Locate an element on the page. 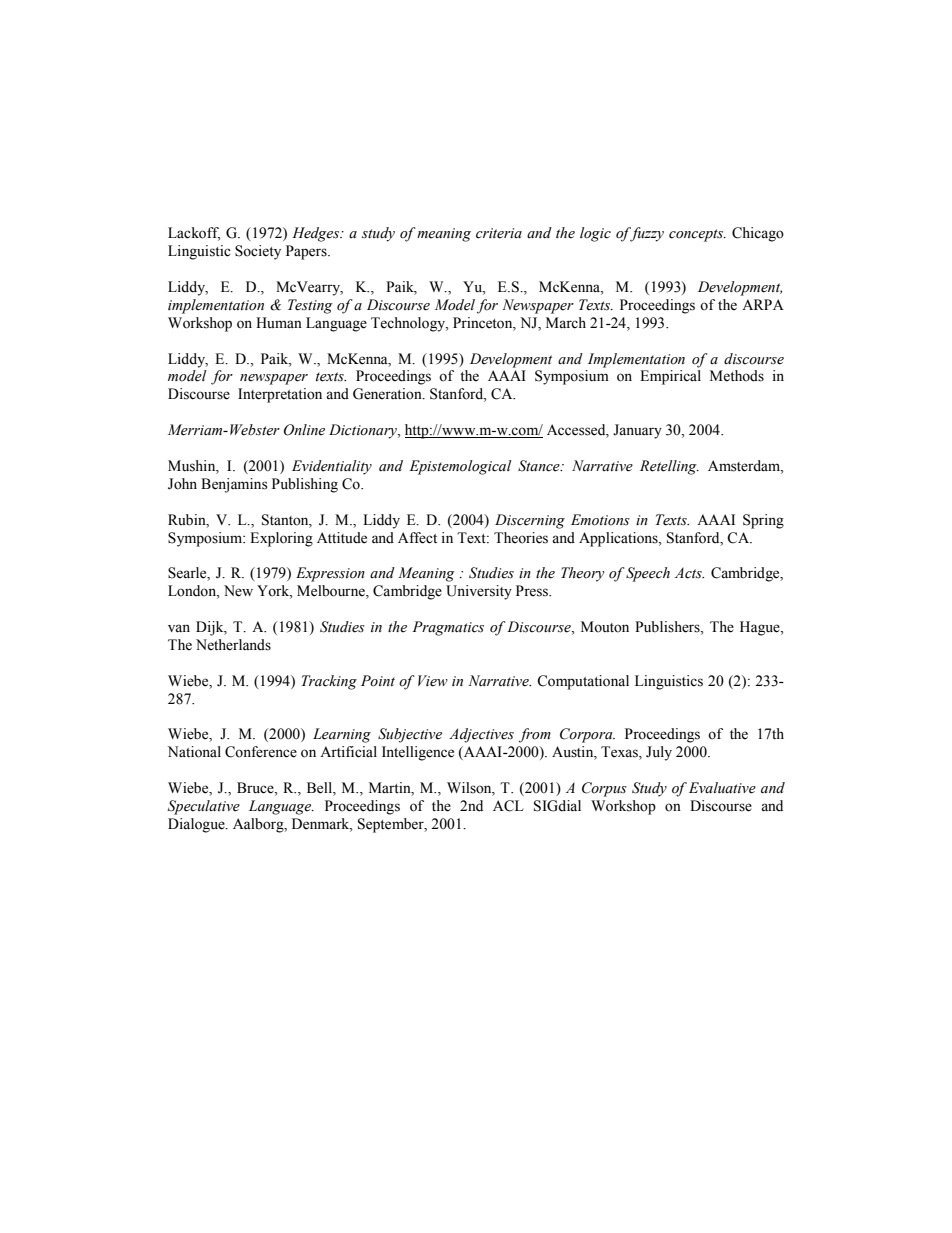 This document has width=952, height=1233. Speculative is located at coordinates (204, 807).
